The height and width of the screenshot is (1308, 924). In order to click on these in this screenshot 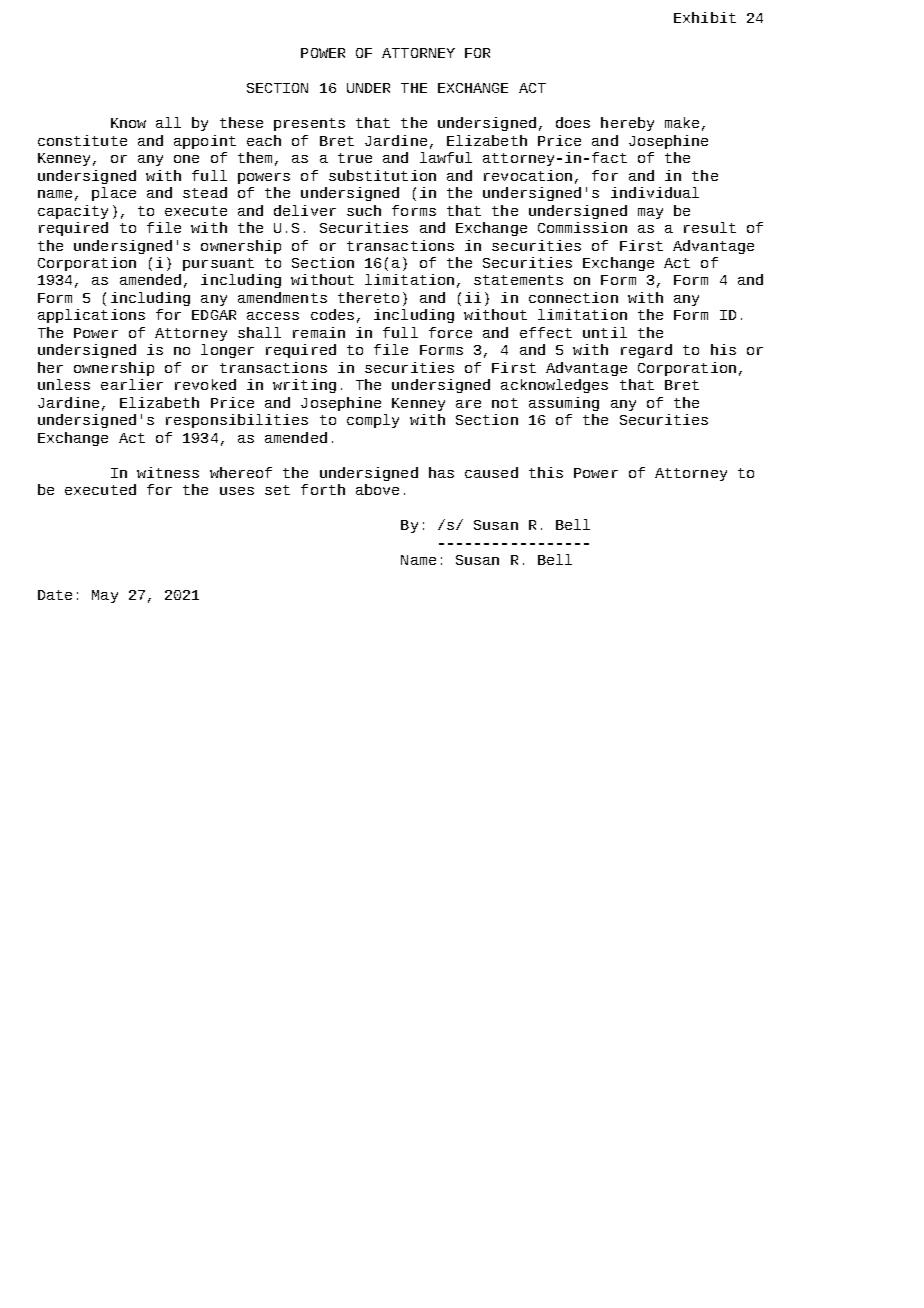, I will do `click(241, 122)`.
